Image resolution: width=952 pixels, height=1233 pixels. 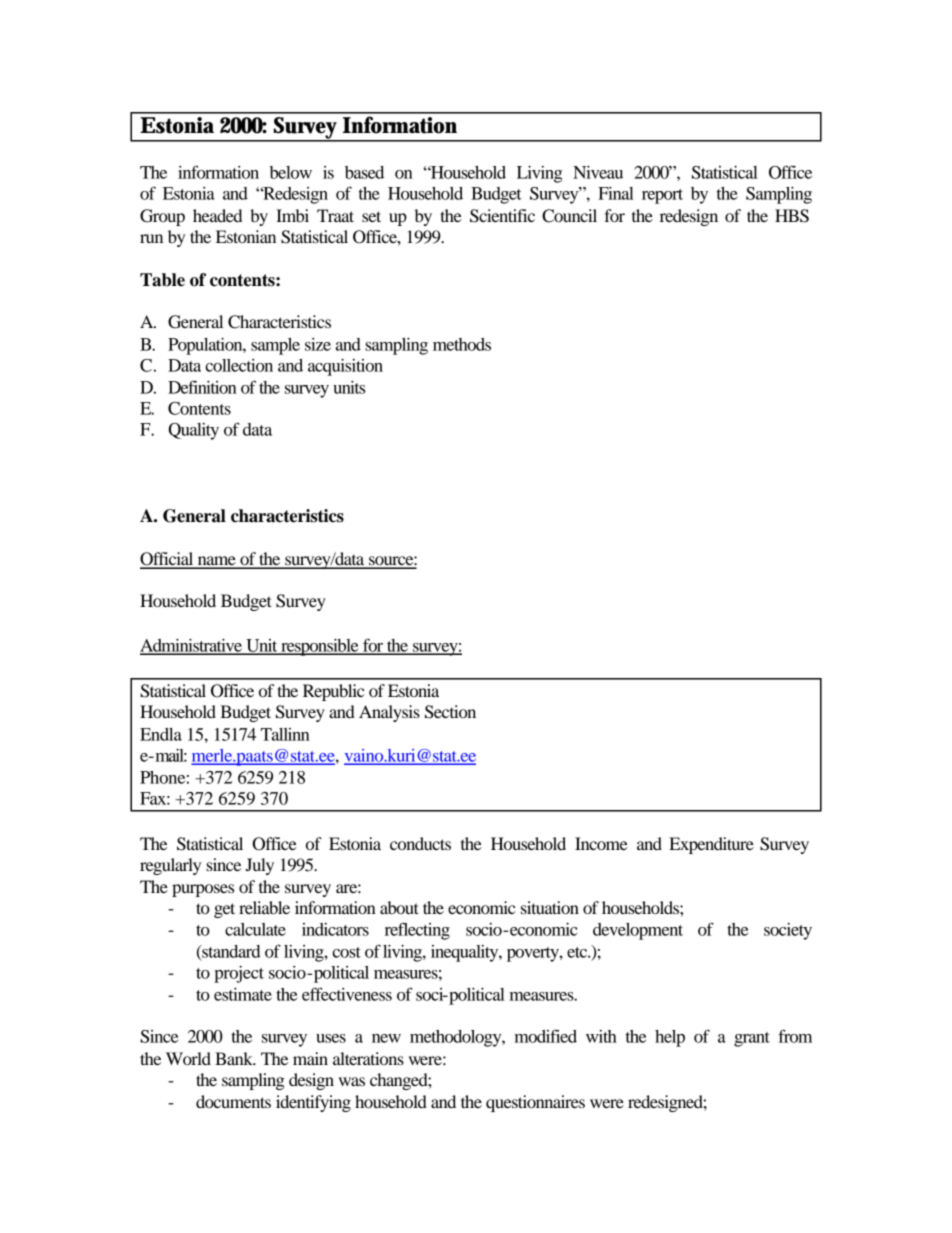 I want to click on headed, so click(x=217, y=215).
